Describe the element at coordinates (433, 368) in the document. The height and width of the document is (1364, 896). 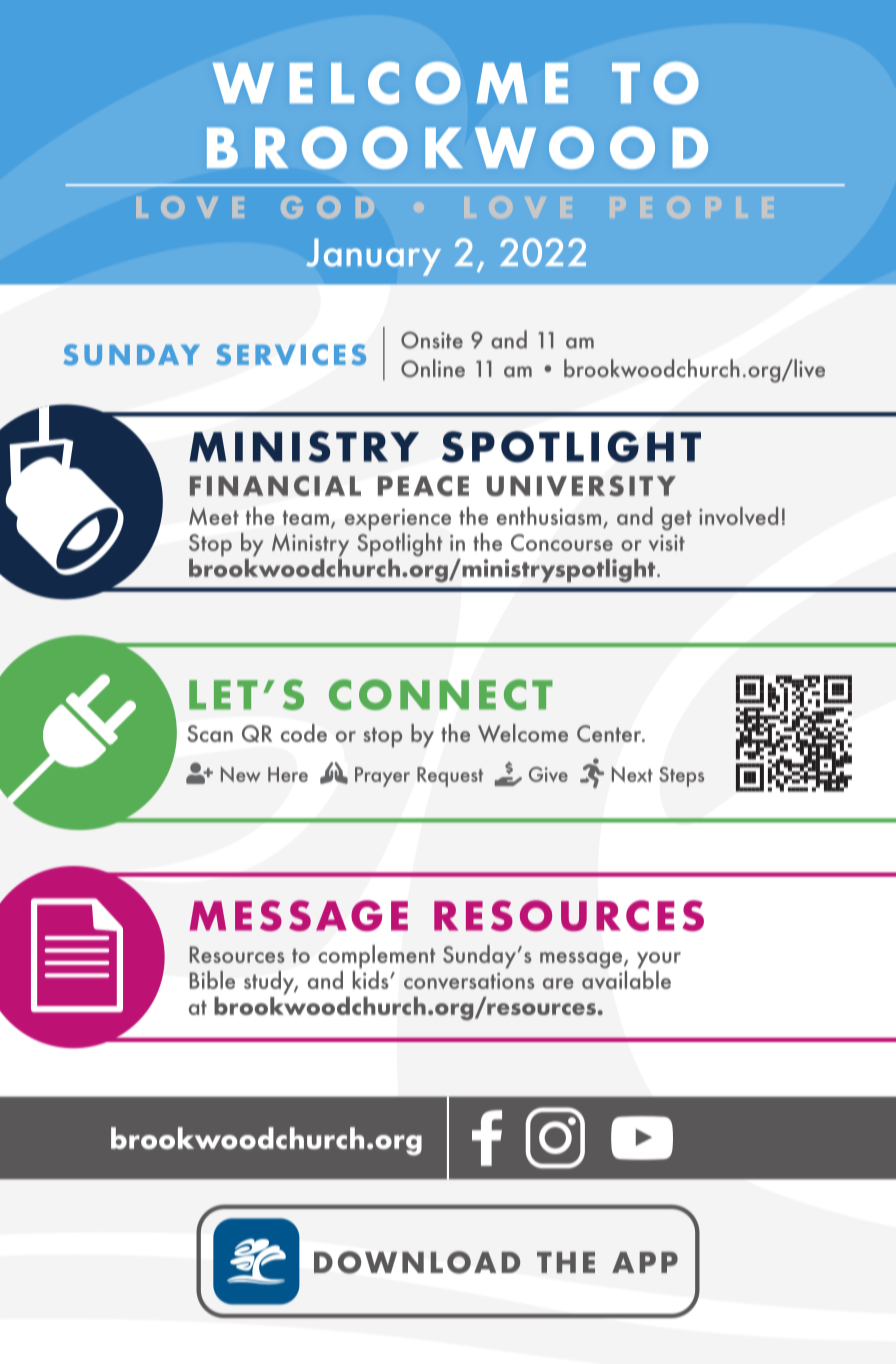
I see `Online` at that location.
